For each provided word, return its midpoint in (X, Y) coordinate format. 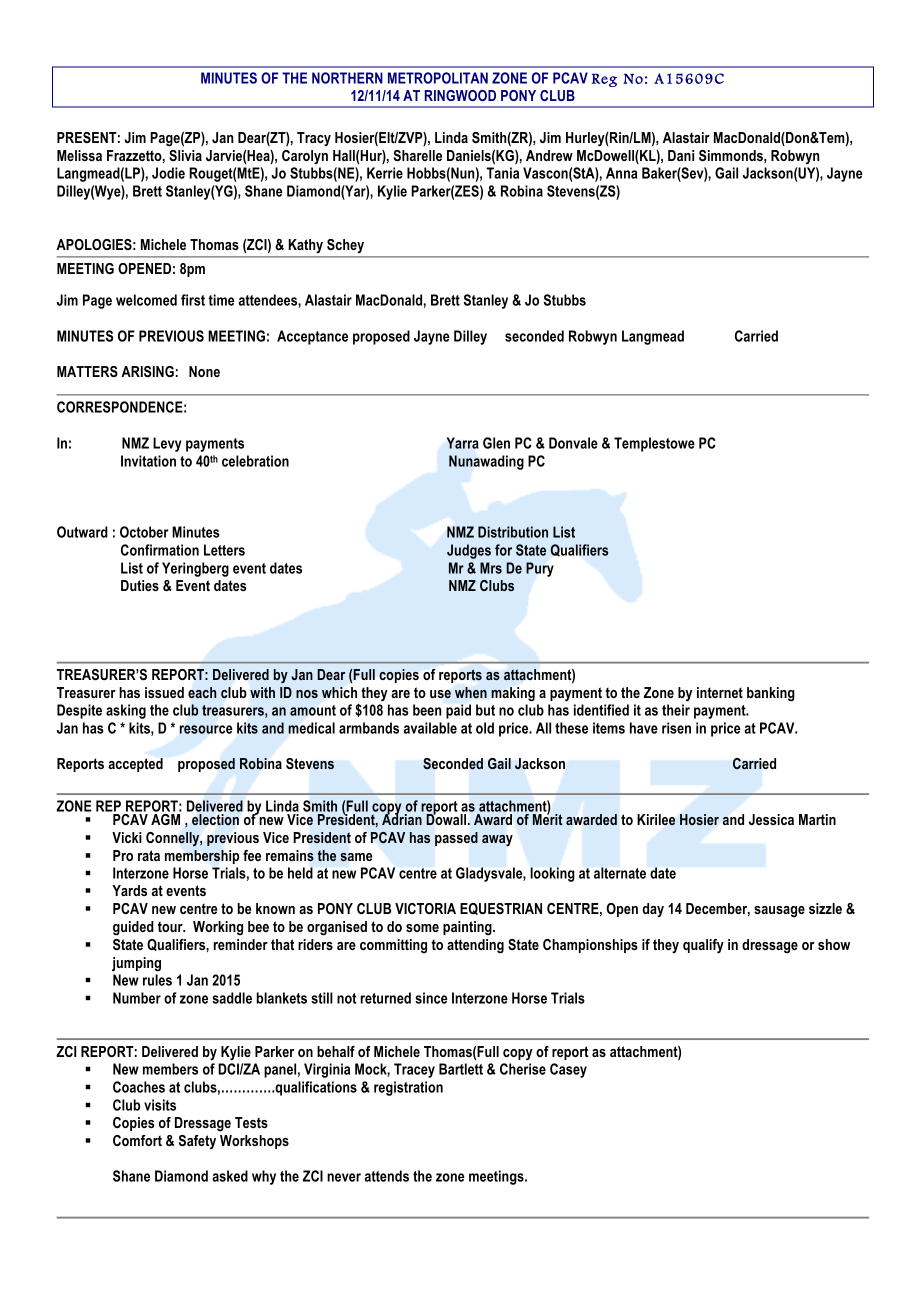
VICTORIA (425, 908)
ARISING (147, 371)
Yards (129, 890)
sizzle (825, 908)
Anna (621, 173)
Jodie (168, 173)
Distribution (513, 532)
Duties (140, 585)
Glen (496, 443)
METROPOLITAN (438, 78)
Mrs (491, 568)
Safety (197, 1142)
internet (720, 692)
